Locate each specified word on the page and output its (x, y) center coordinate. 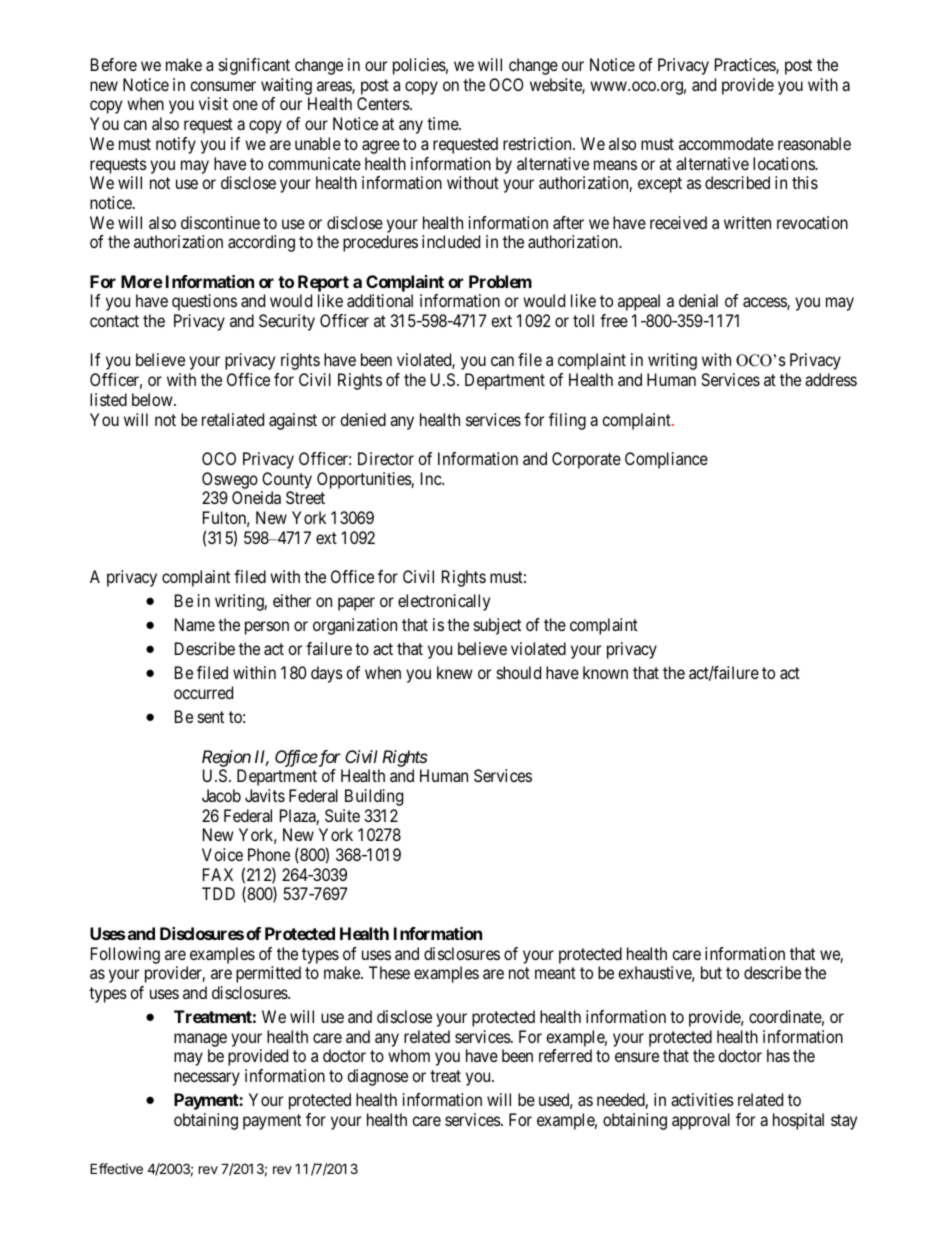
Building (374, 797)
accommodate (726, 143)
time (443, 123)
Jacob (221, 795)
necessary (207, 1079)
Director (386, 458)
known (605, 672)
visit (213, 103)
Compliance (666, 460)
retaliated (233, 419)
